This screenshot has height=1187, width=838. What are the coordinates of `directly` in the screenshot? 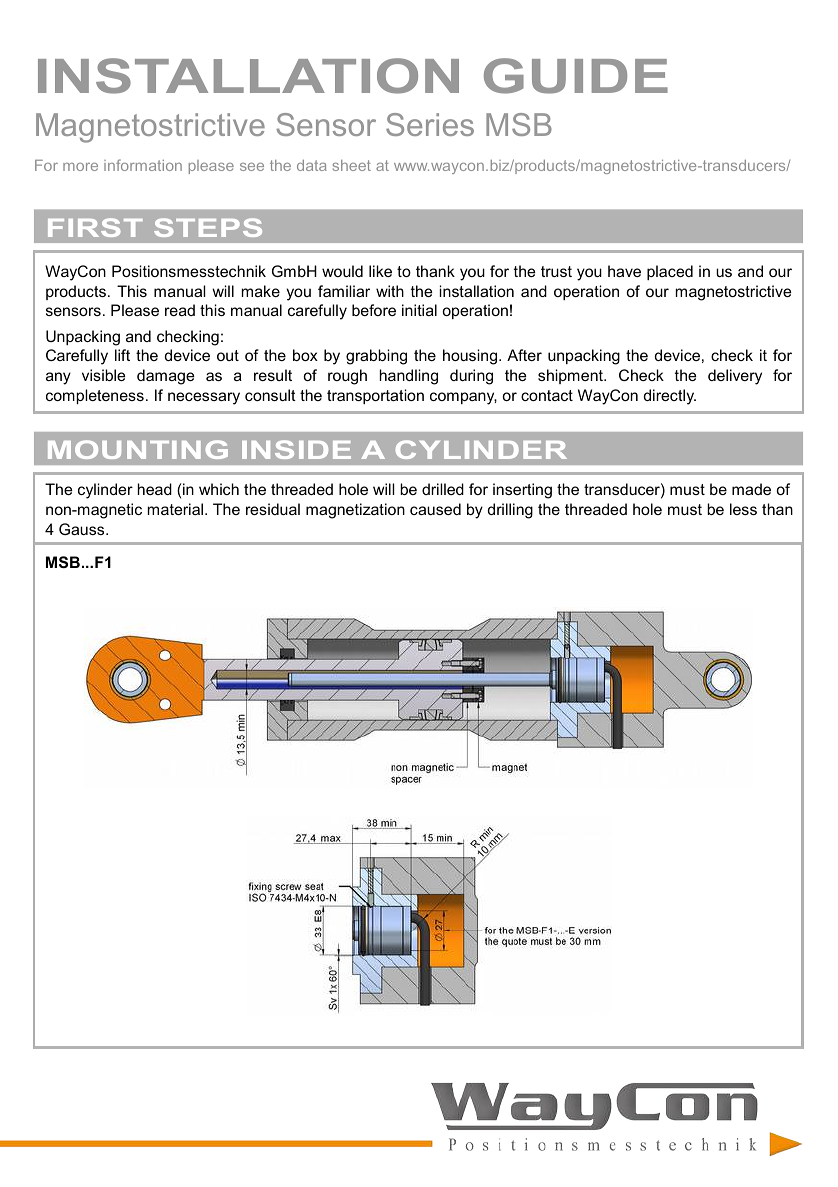 It's located at (670, 397).
